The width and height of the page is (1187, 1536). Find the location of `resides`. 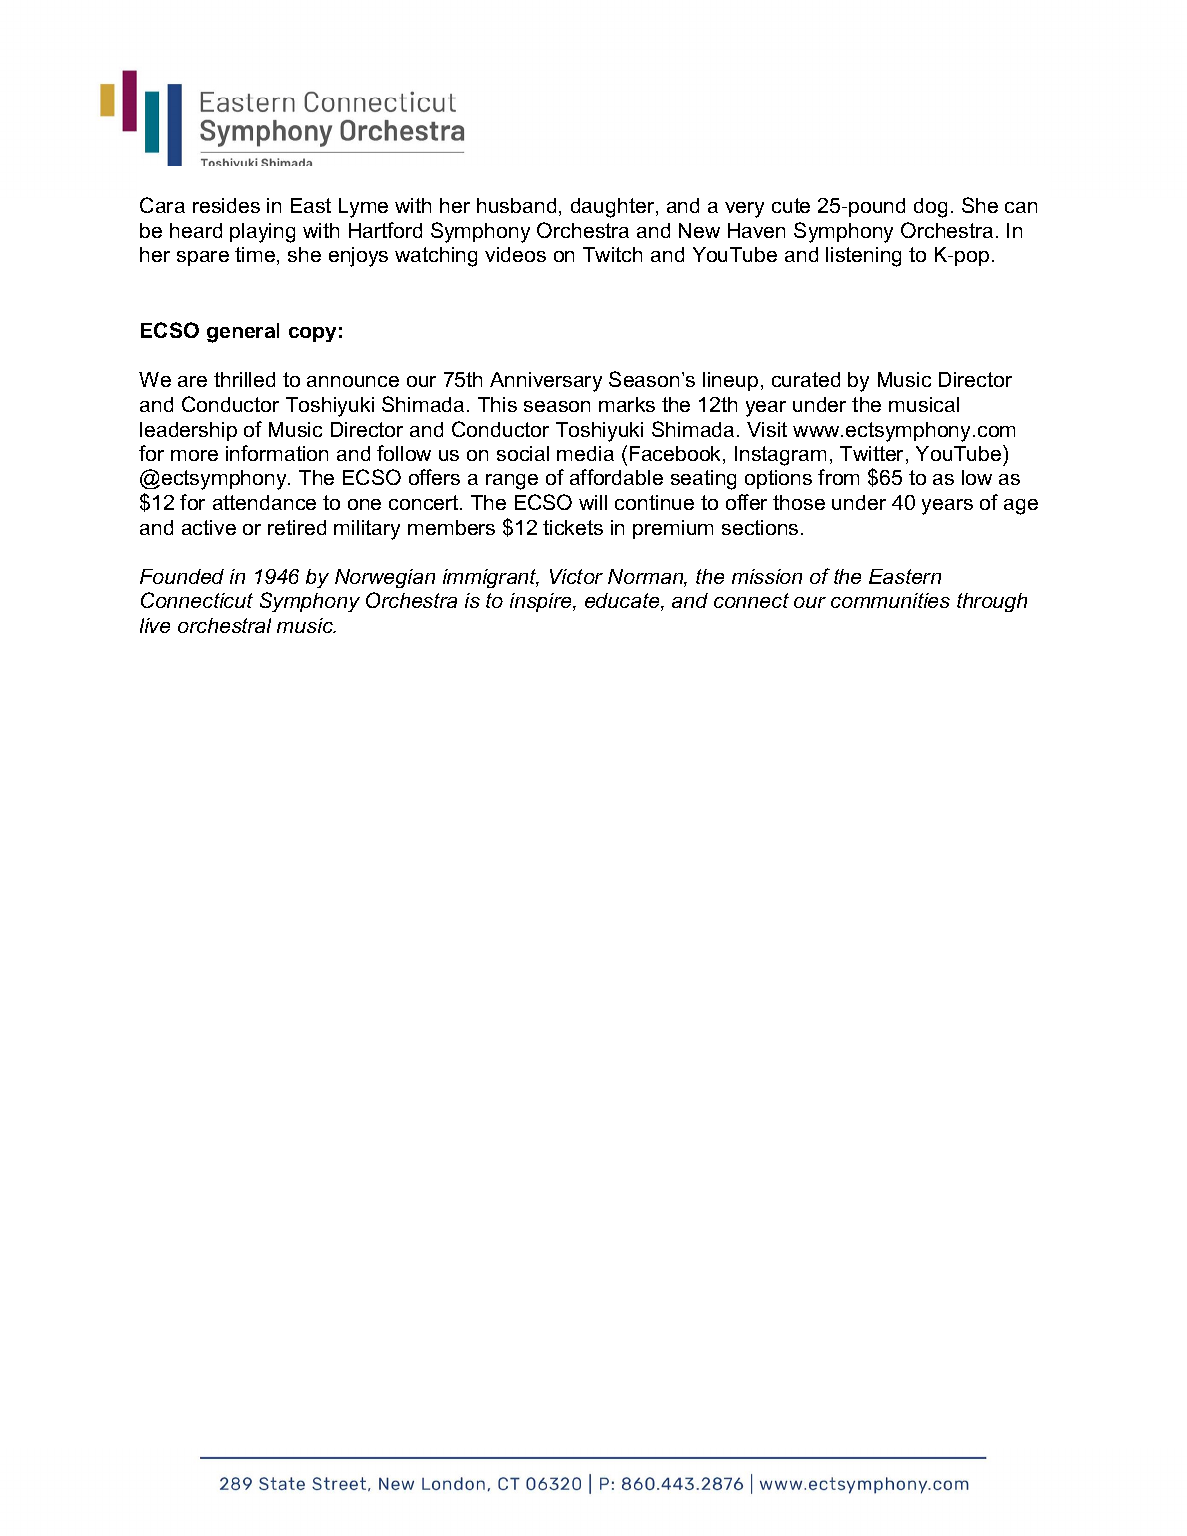

resides is located at coordinates (226, 205).
